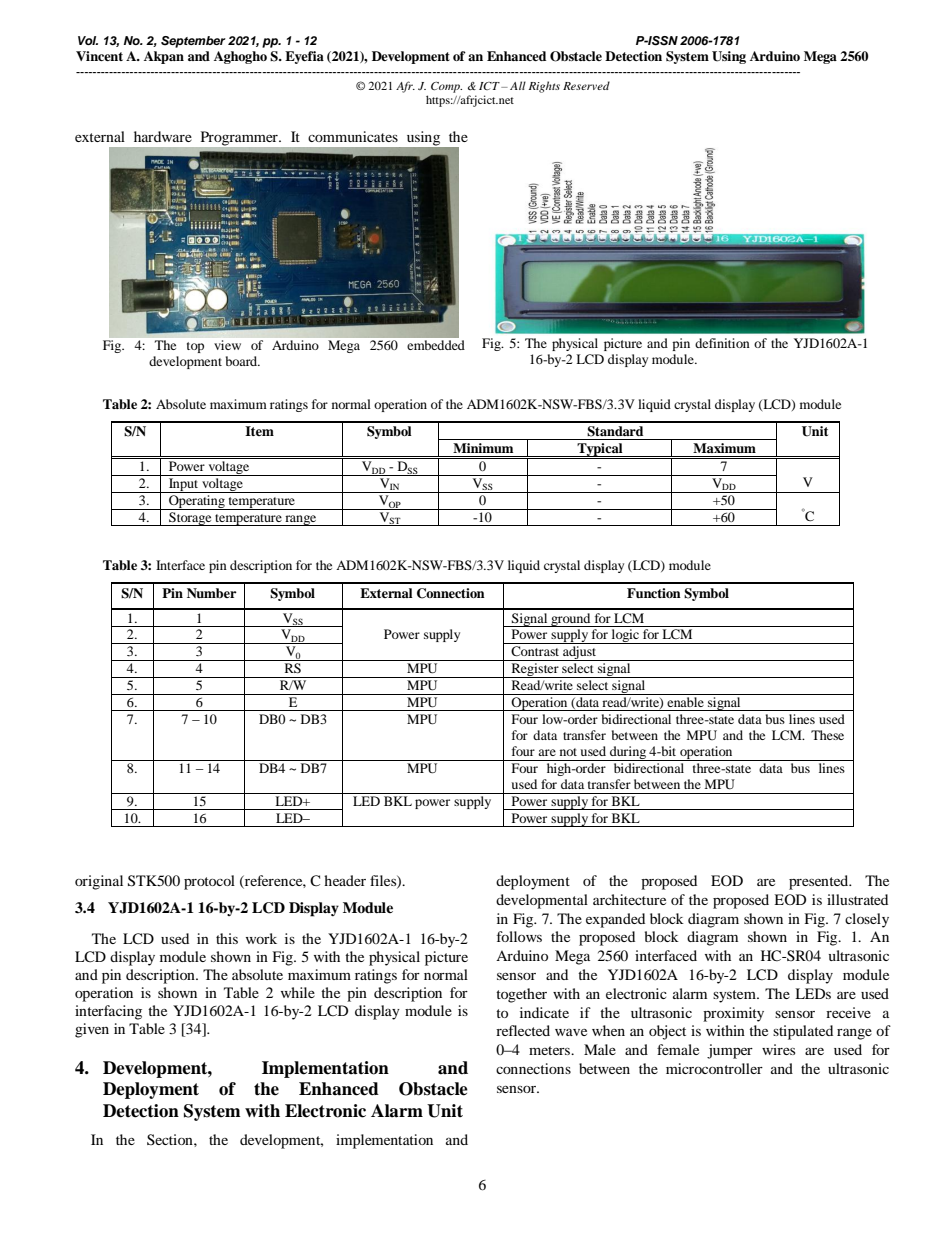 Image resolution: width=952 pixels, height=1233 pixels. I want to click on not, so click(568, 752).
